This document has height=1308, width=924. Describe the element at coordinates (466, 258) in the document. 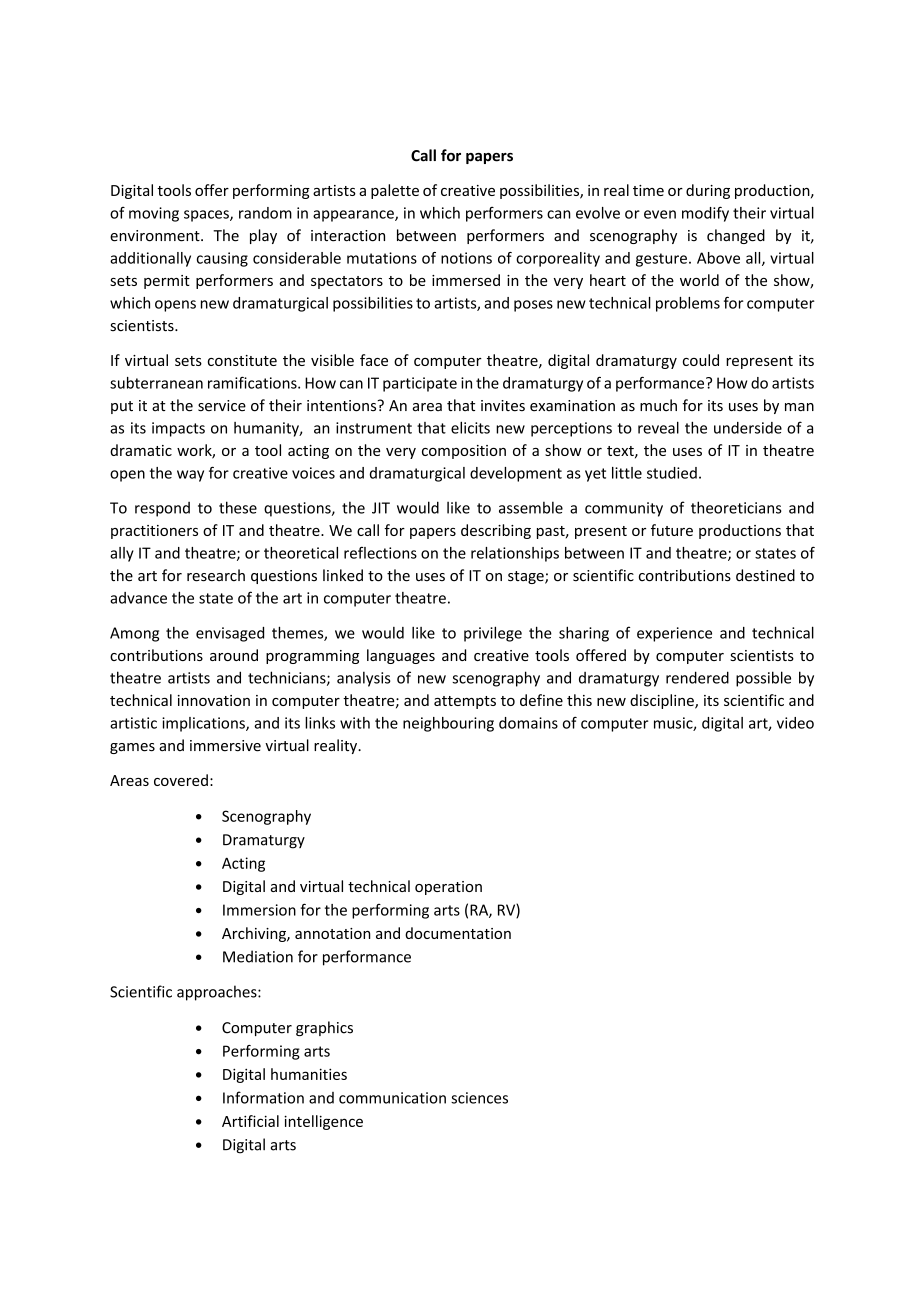

I see `notions` at that location.
